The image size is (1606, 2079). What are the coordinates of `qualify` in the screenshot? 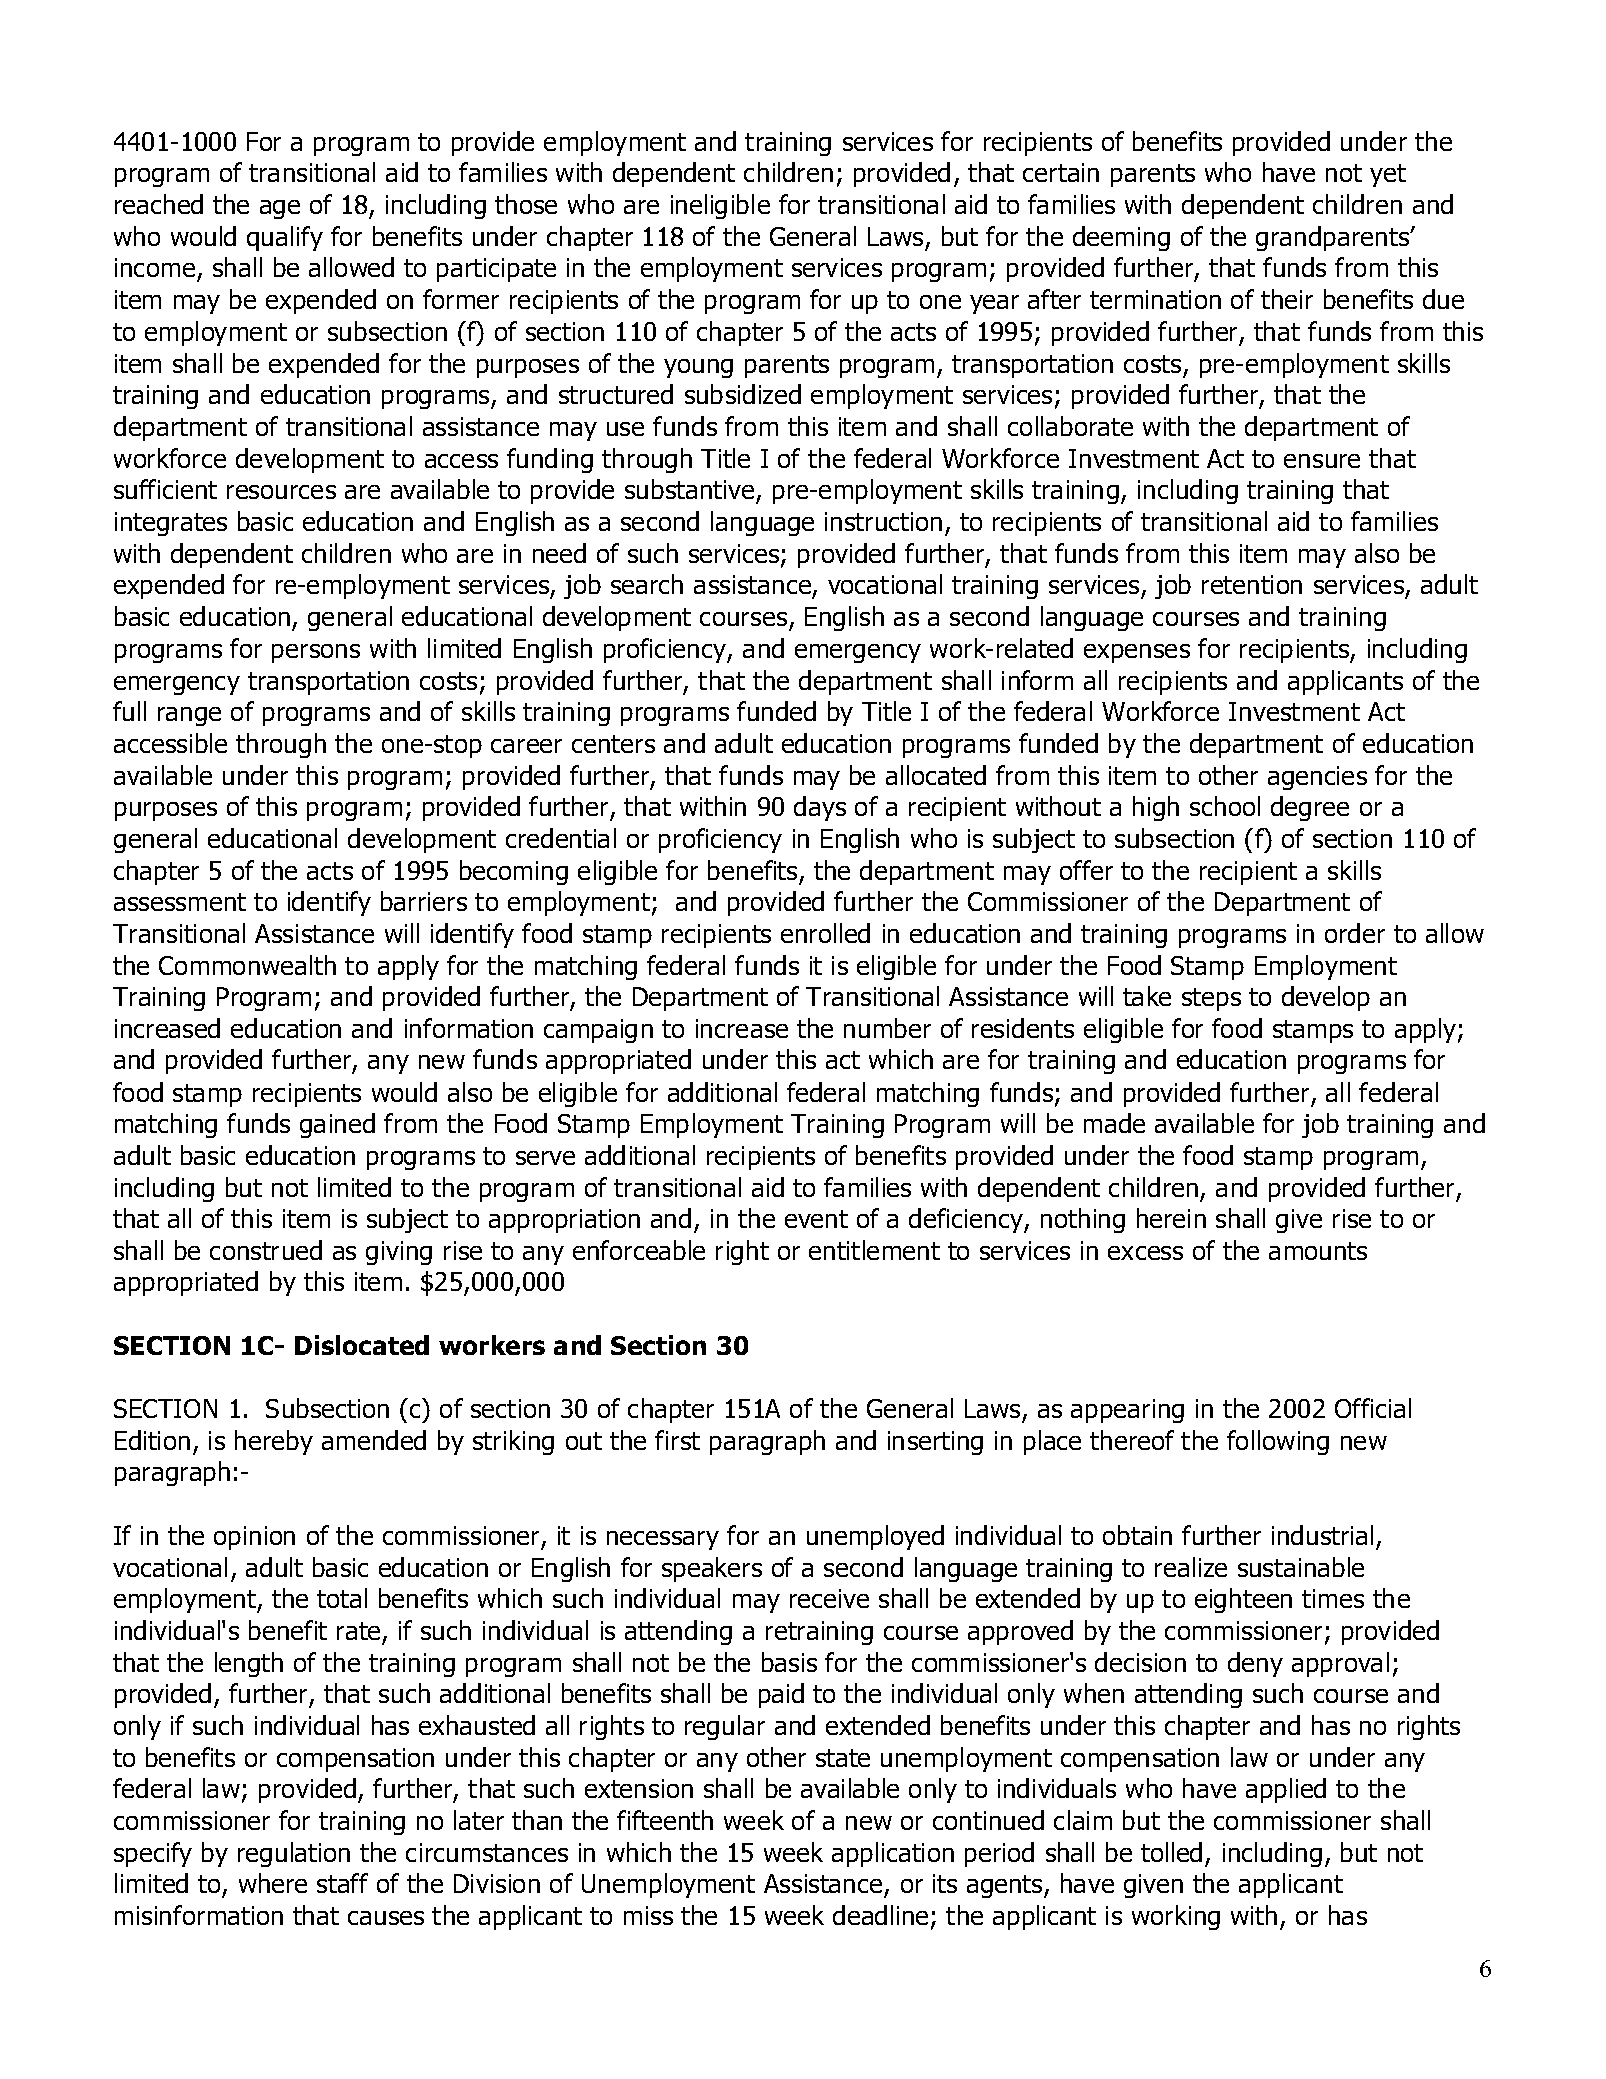 It's located at (285, 238).
